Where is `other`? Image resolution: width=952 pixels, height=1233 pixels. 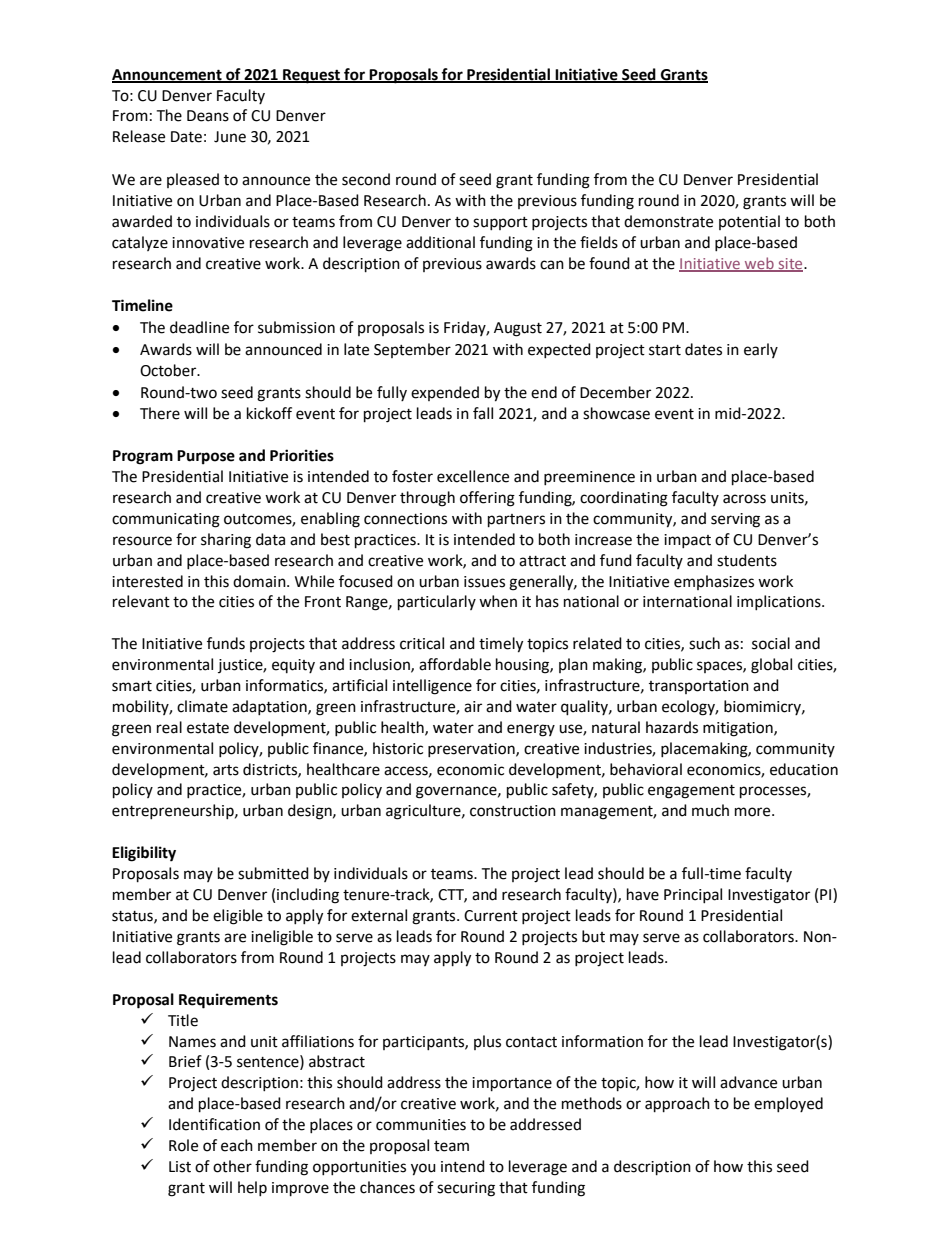
other is located at coordinates (232, 1166).
